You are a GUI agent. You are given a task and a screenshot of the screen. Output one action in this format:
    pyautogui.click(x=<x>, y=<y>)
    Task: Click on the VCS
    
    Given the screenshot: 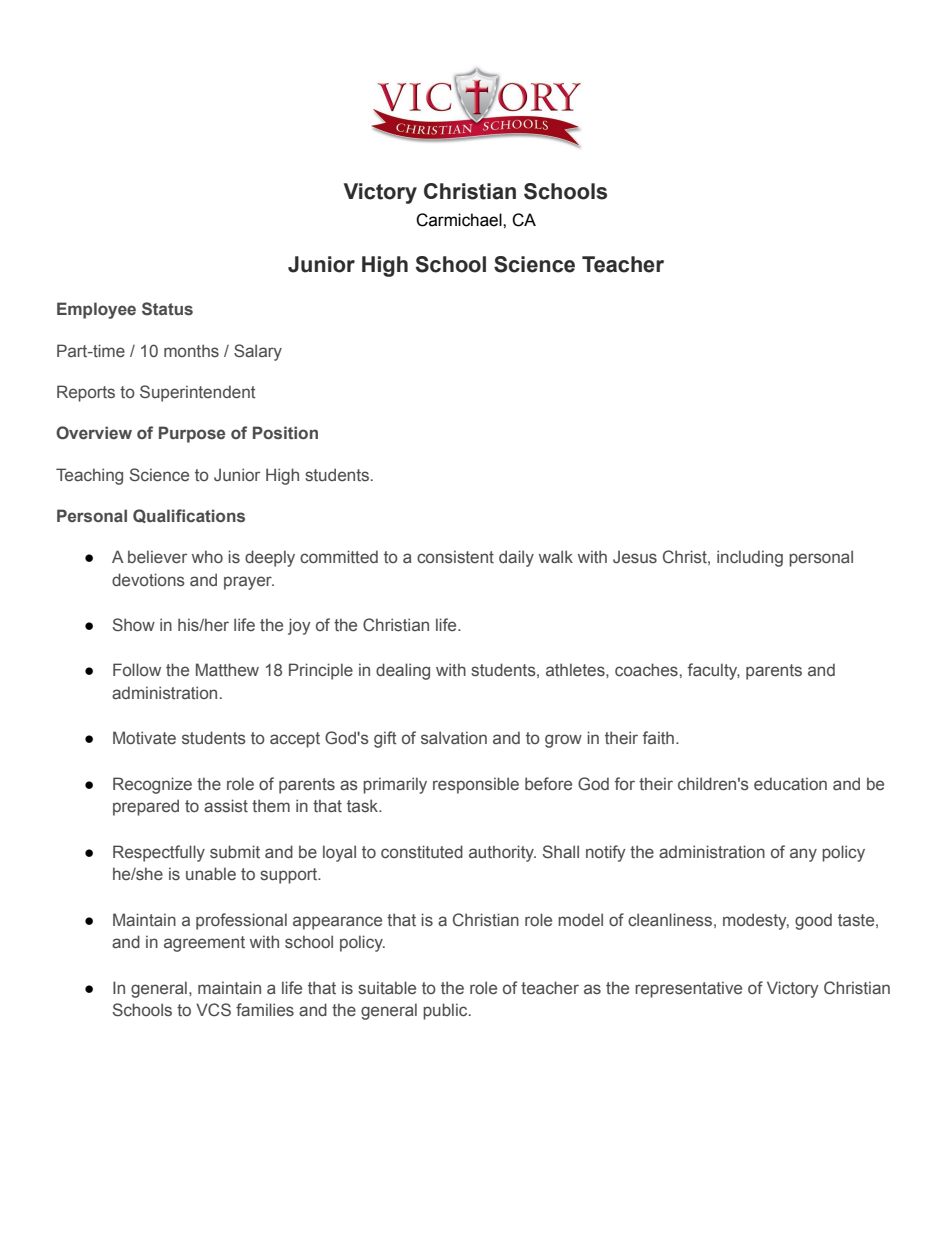 What is the action you would take?
    pyautogui.click(x=213, y=1010)
